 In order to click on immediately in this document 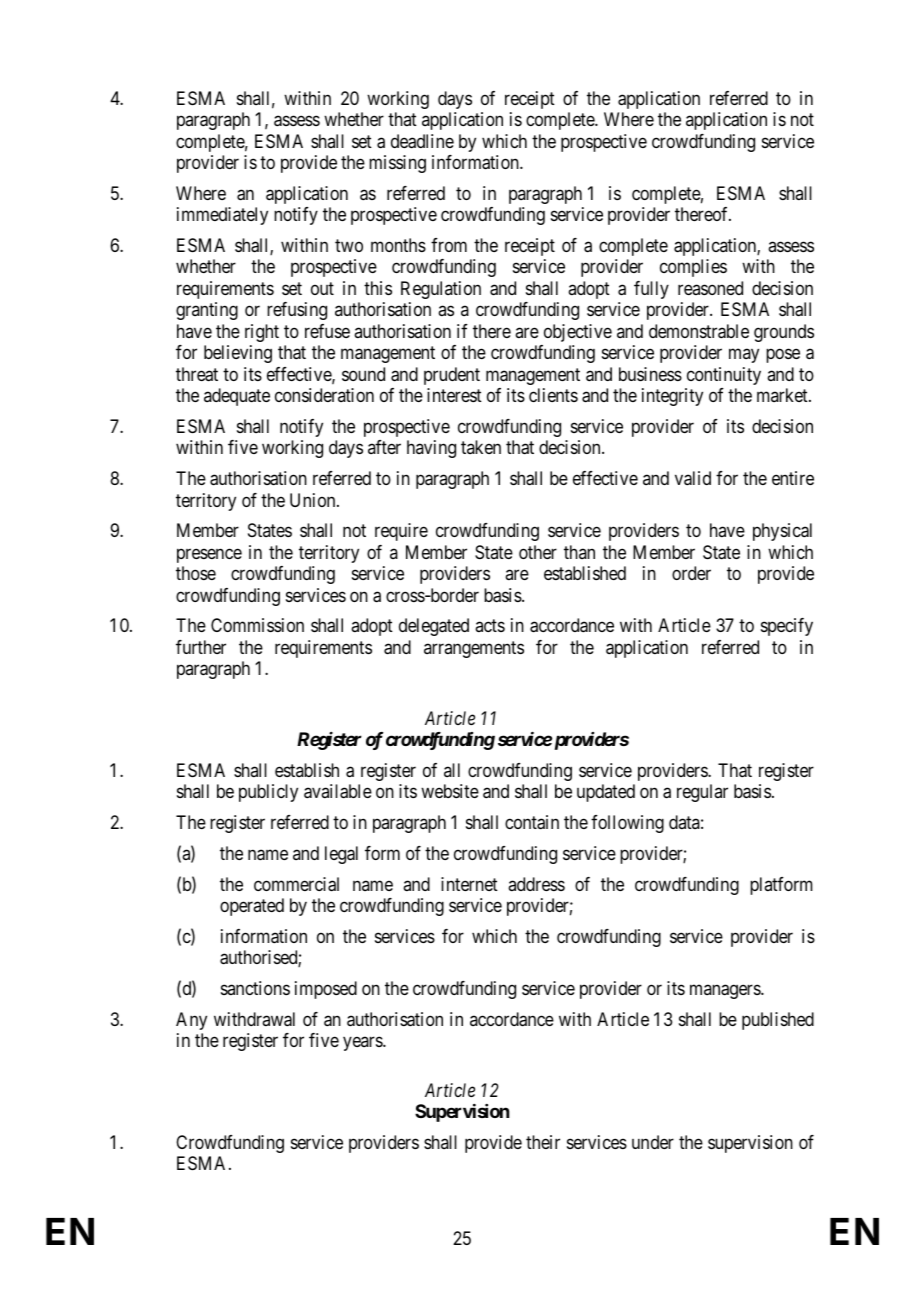, I will do `click(222, 216)`.
